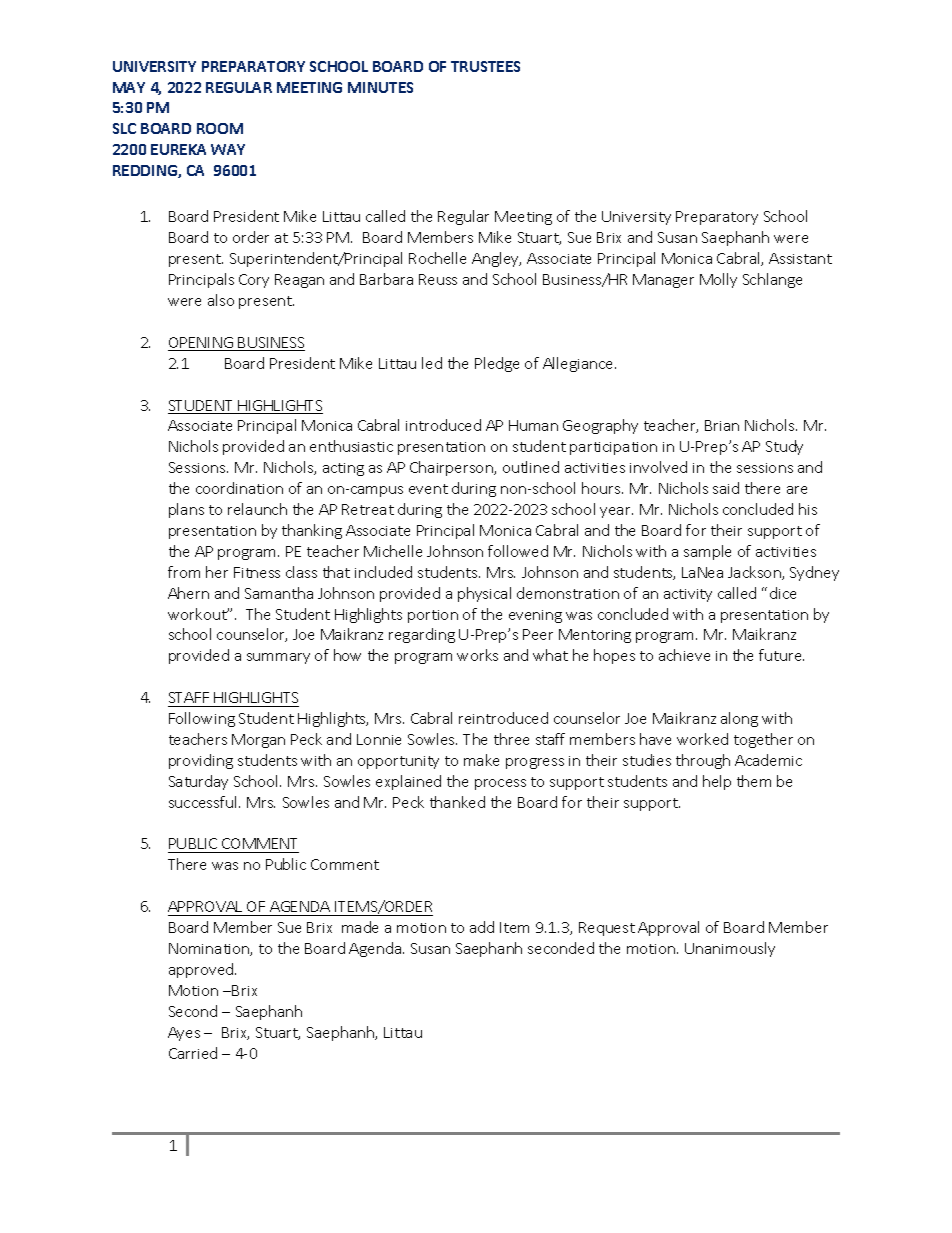 The height and width of the page is (1233, 952). Describe the element at coordinates (485, 66) in the page. I see `TRUSTEES` at that location.
